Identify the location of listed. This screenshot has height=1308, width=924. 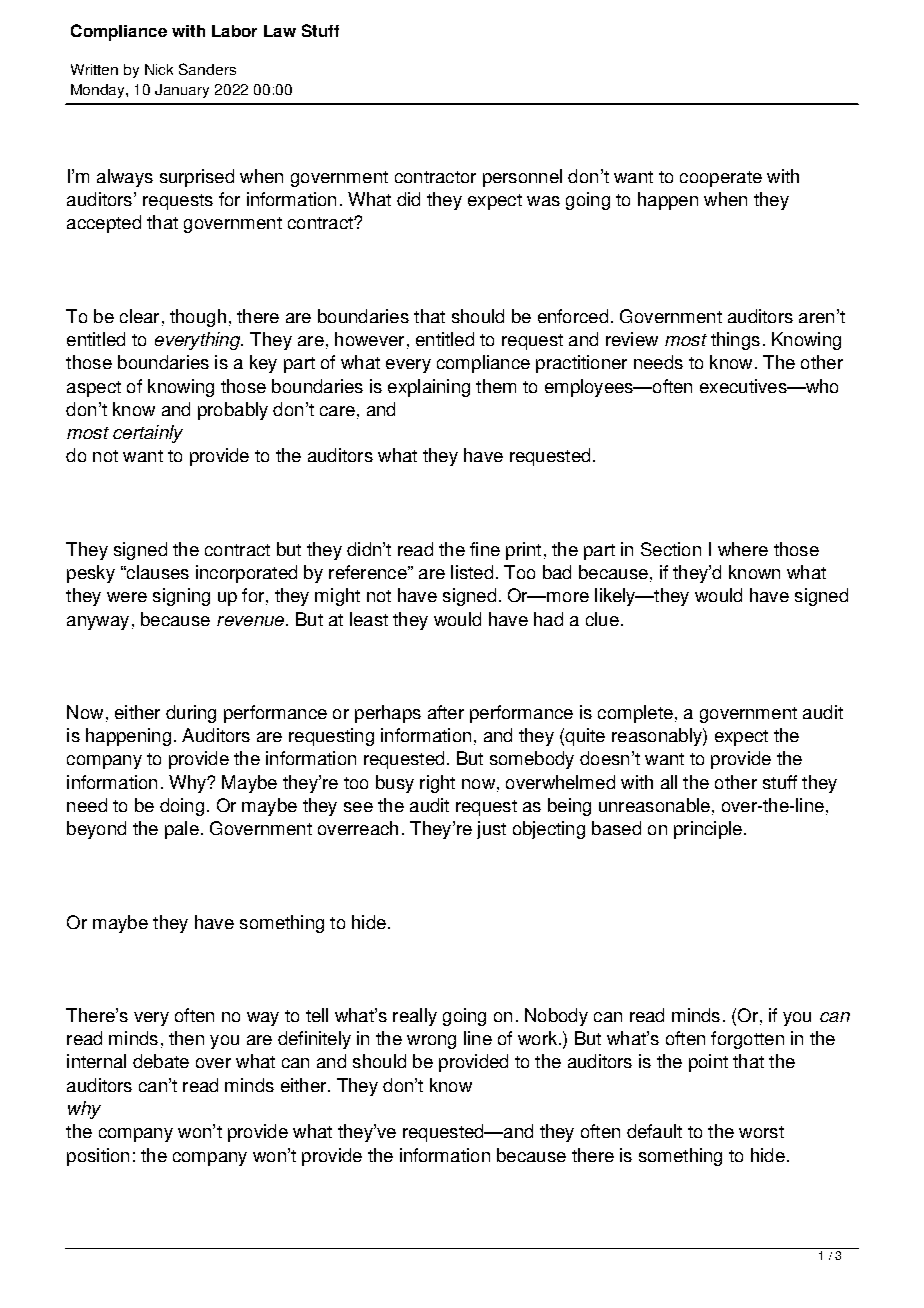
(472, 572).
